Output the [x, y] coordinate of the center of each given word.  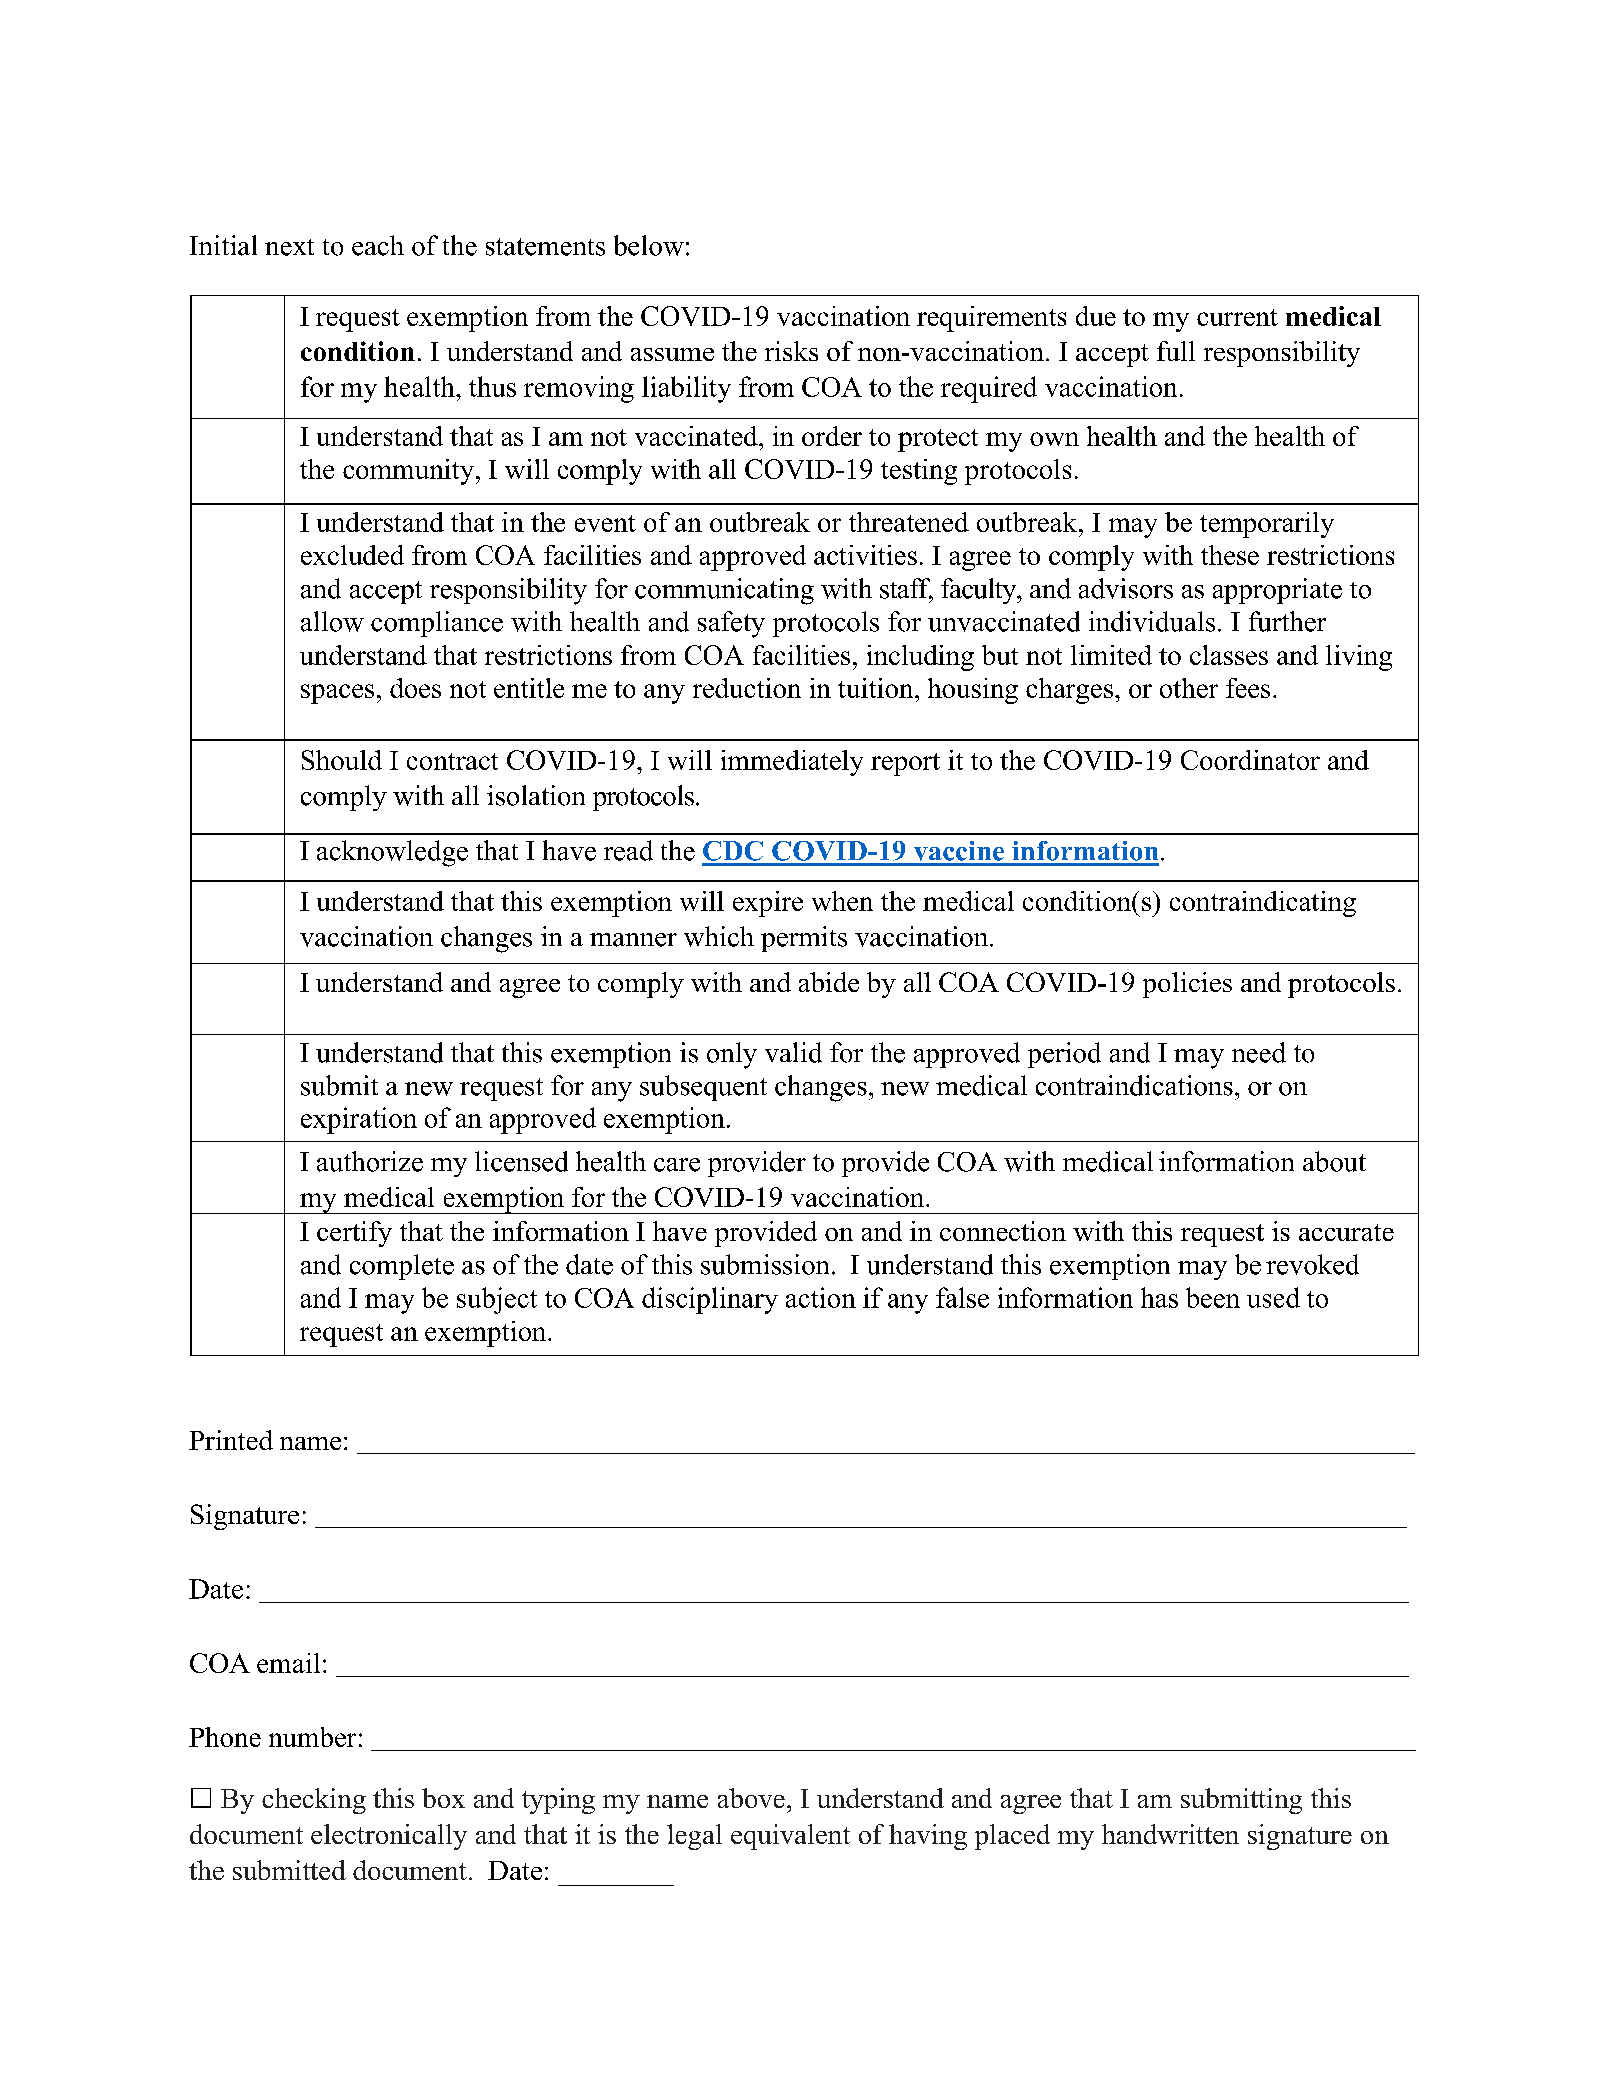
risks [791, 351]
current [1237, 317]
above [751, 1798]
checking [314, 1801]
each [378, 245]
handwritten [1170, 1834]
